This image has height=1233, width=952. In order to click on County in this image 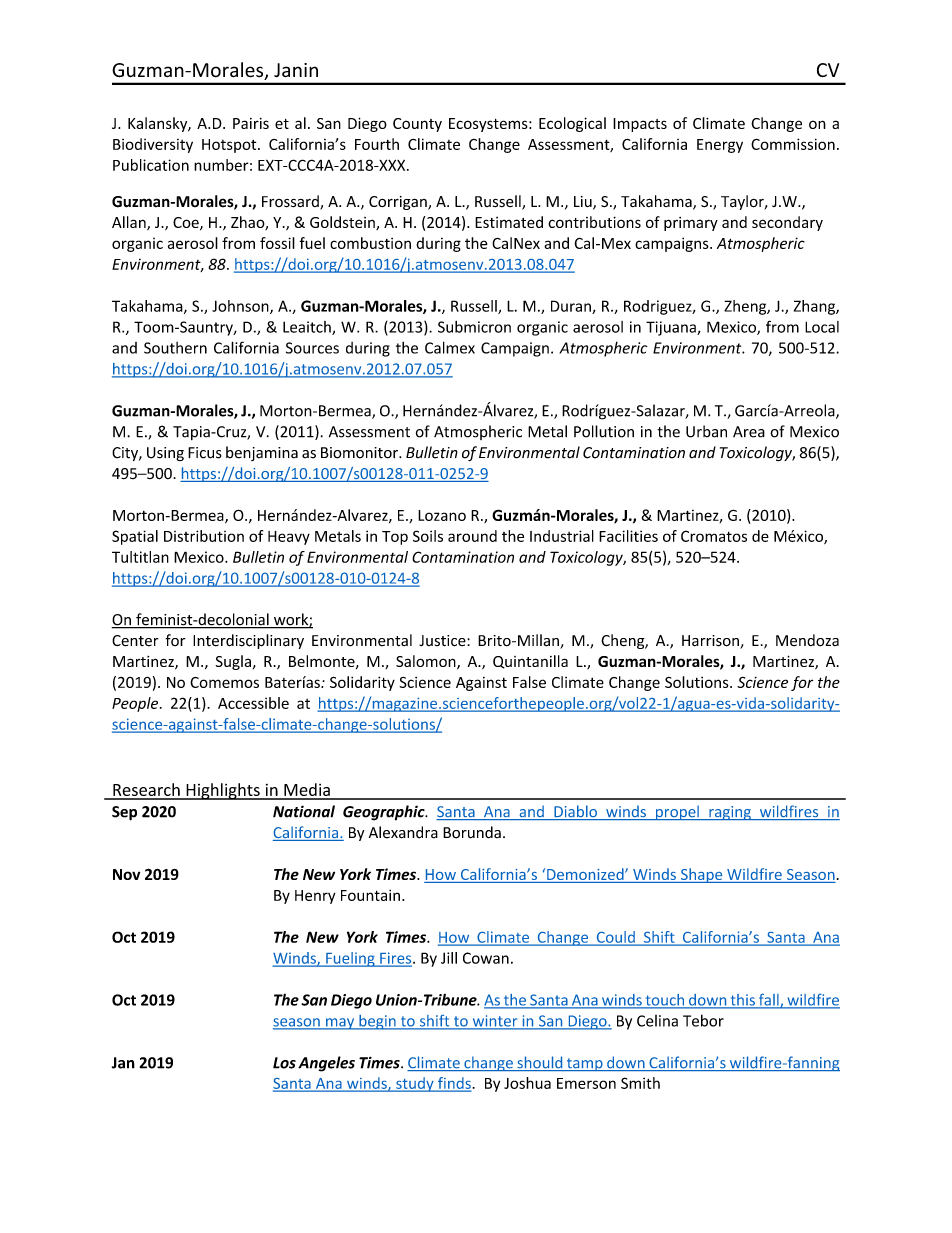, I will do `click(417, 125)`.
